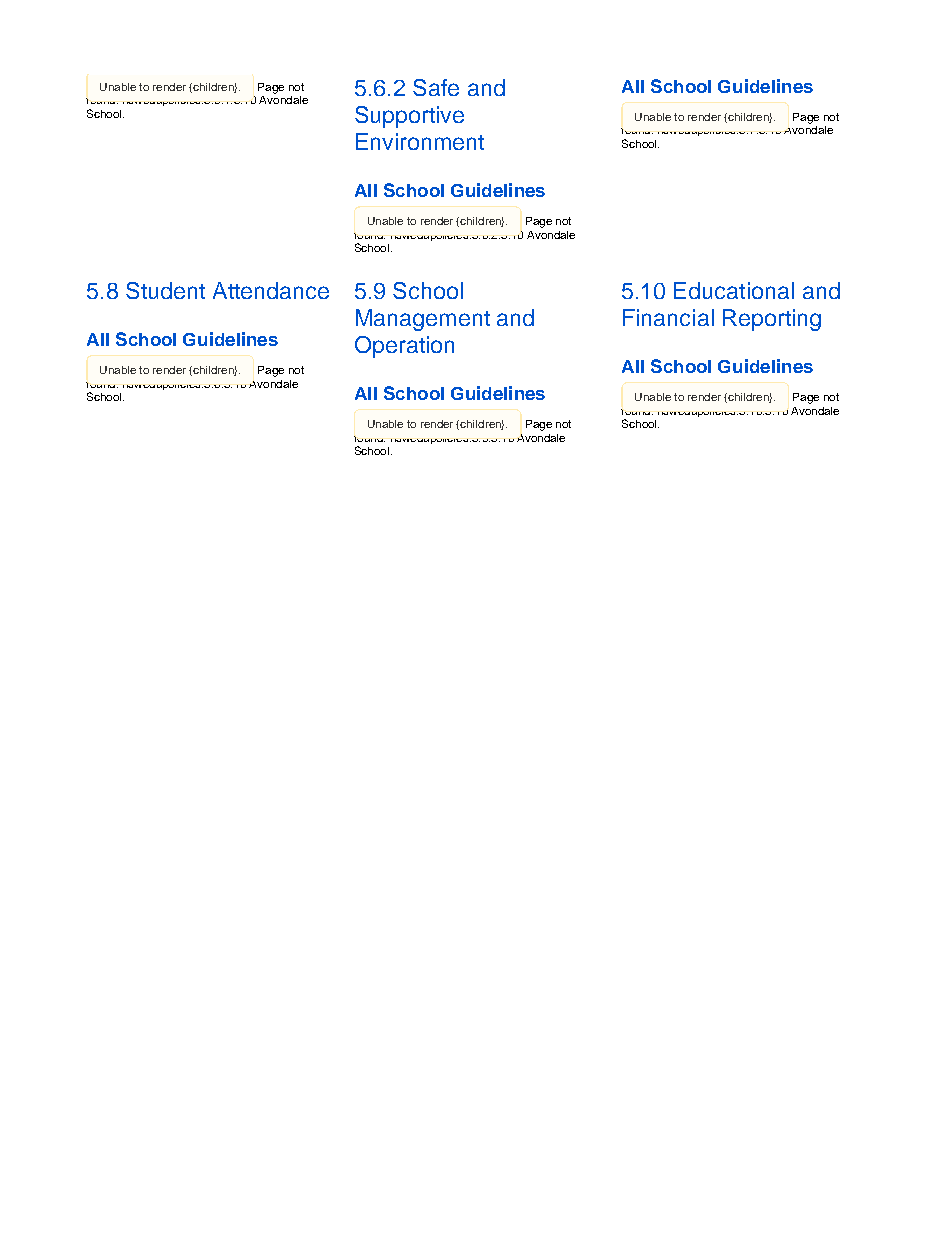 Image resolution: width=952 pixels, height=1233 pixels. Describe the element at coordinates (404, 347) in the screenshot. I see `Operation` at that location.
